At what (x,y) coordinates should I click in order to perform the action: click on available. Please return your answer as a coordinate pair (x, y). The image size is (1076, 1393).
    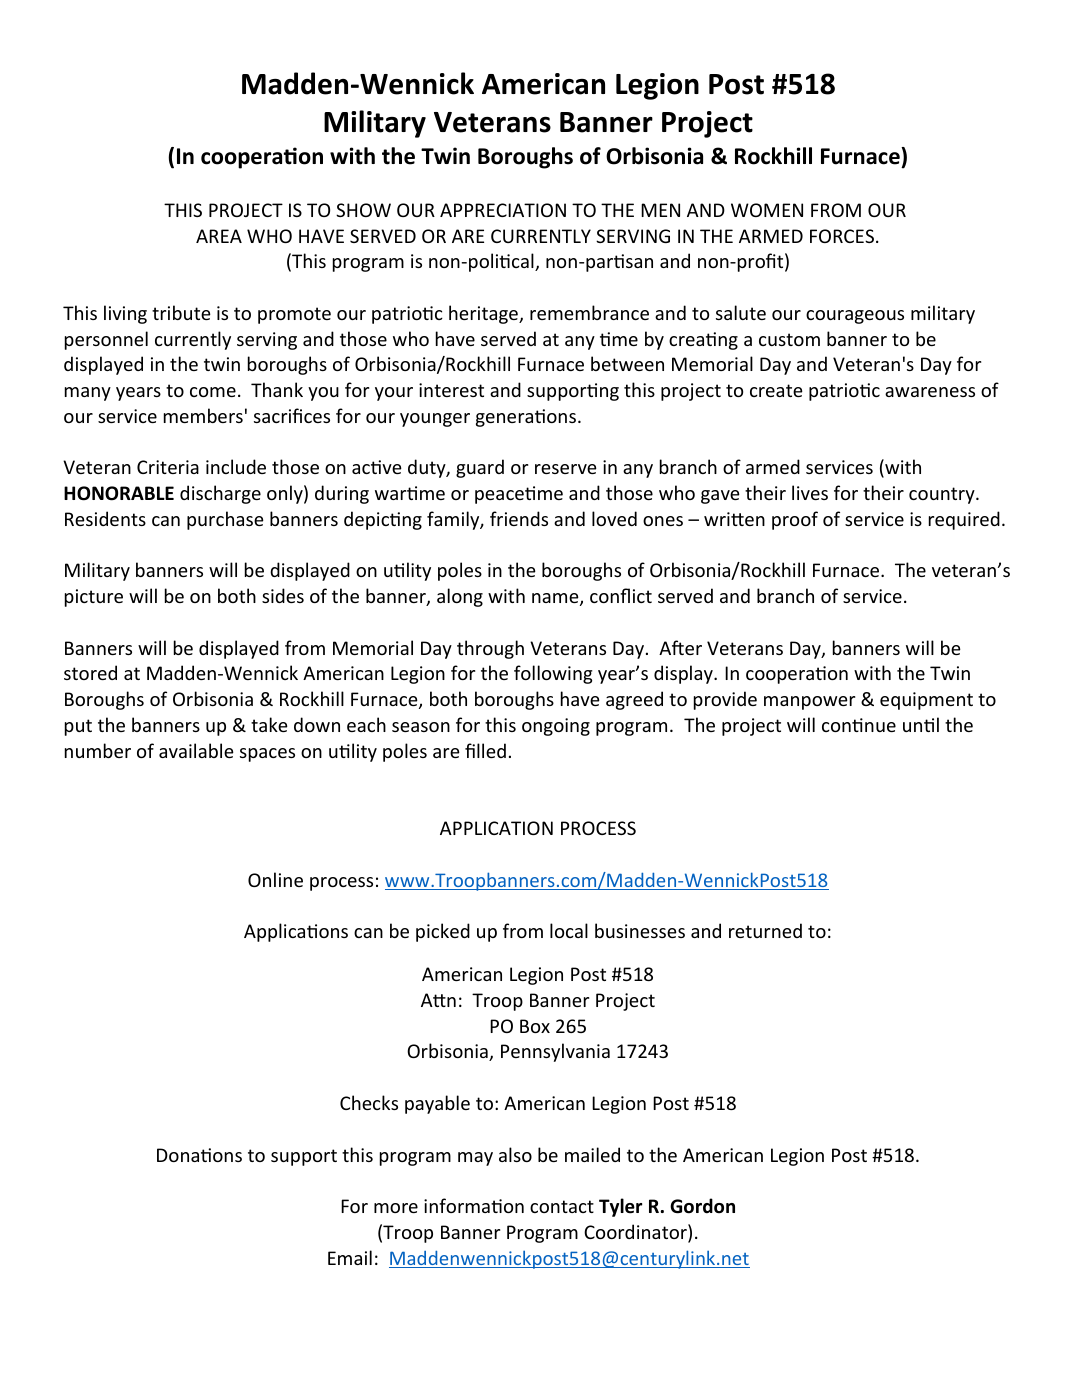
    Looking at the image, I should click on (196, 750).
